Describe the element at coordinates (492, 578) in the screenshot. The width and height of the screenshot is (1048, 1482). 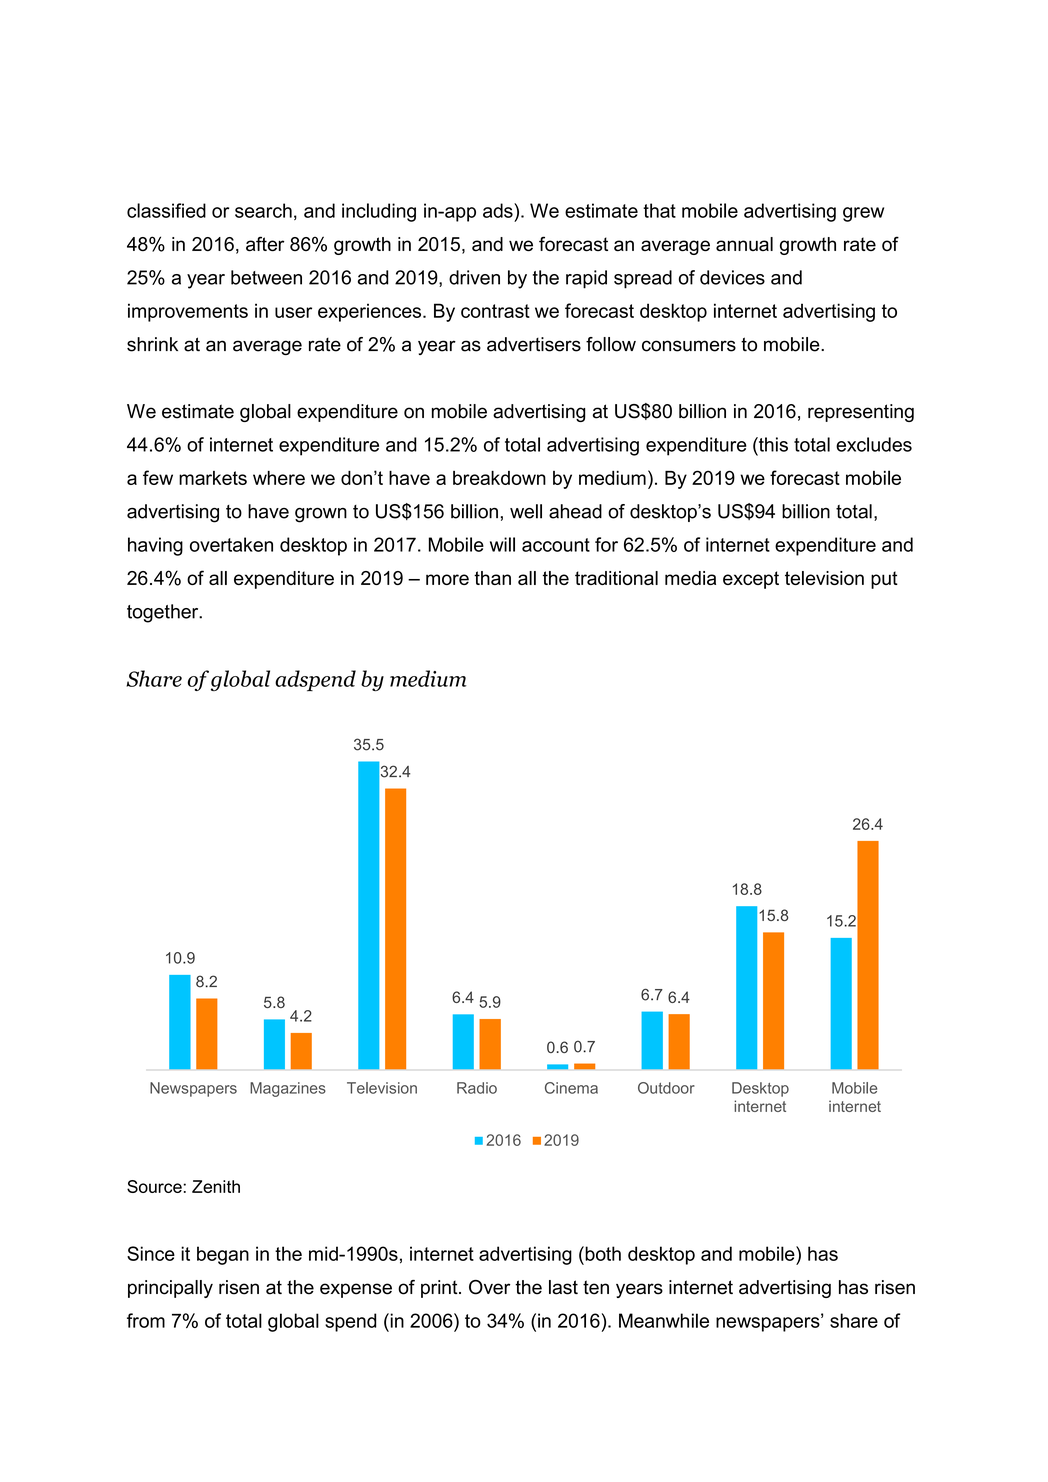
I see `than` at that location.
